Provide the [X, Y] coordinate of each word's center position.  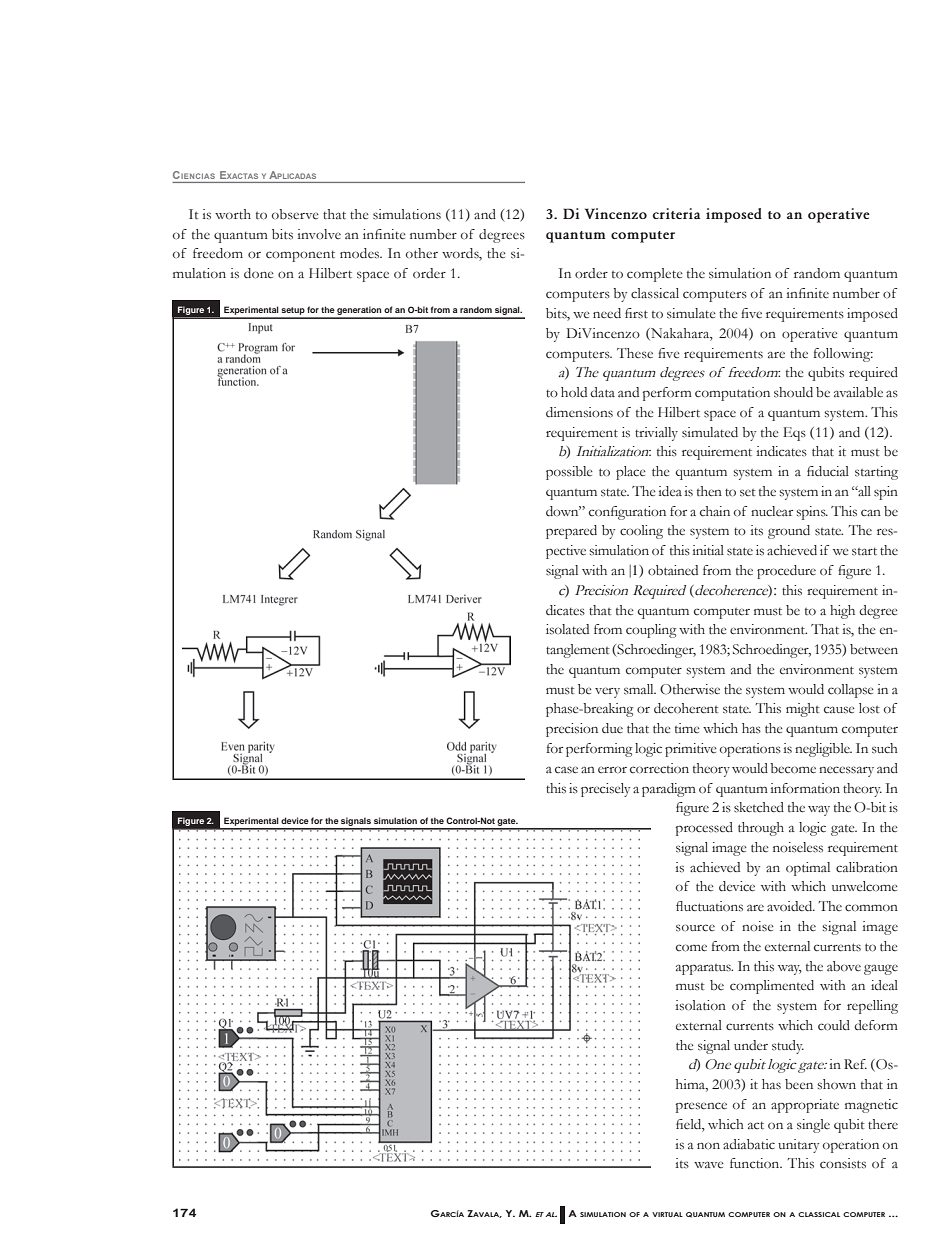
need [607, 313]
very [607, 692]
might [803, 710]
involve [319, 234]
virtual [667, 1214]
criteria [677, 213]
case [566, 770]
